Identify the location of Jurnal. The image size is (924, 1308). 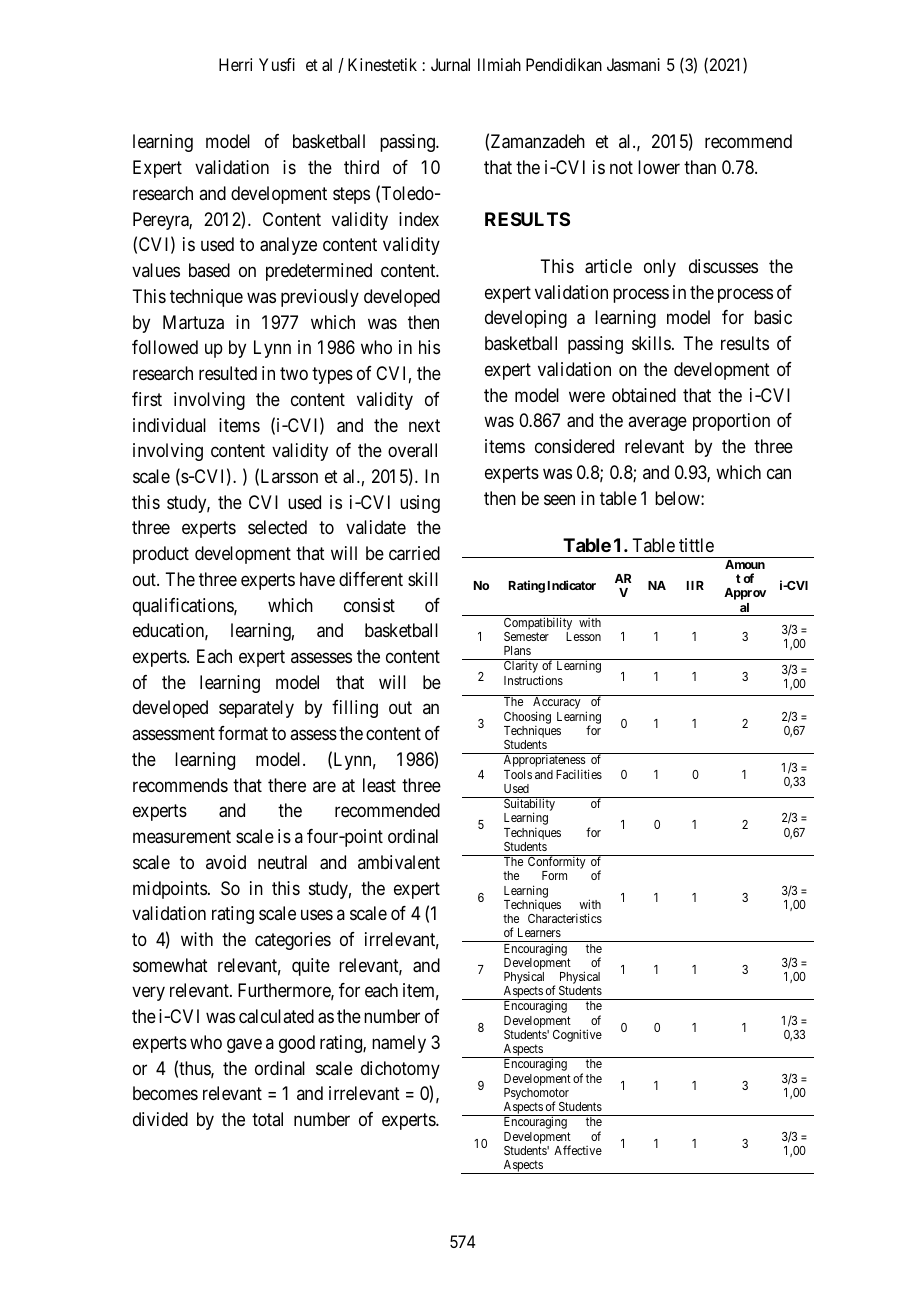
(450, 64).
